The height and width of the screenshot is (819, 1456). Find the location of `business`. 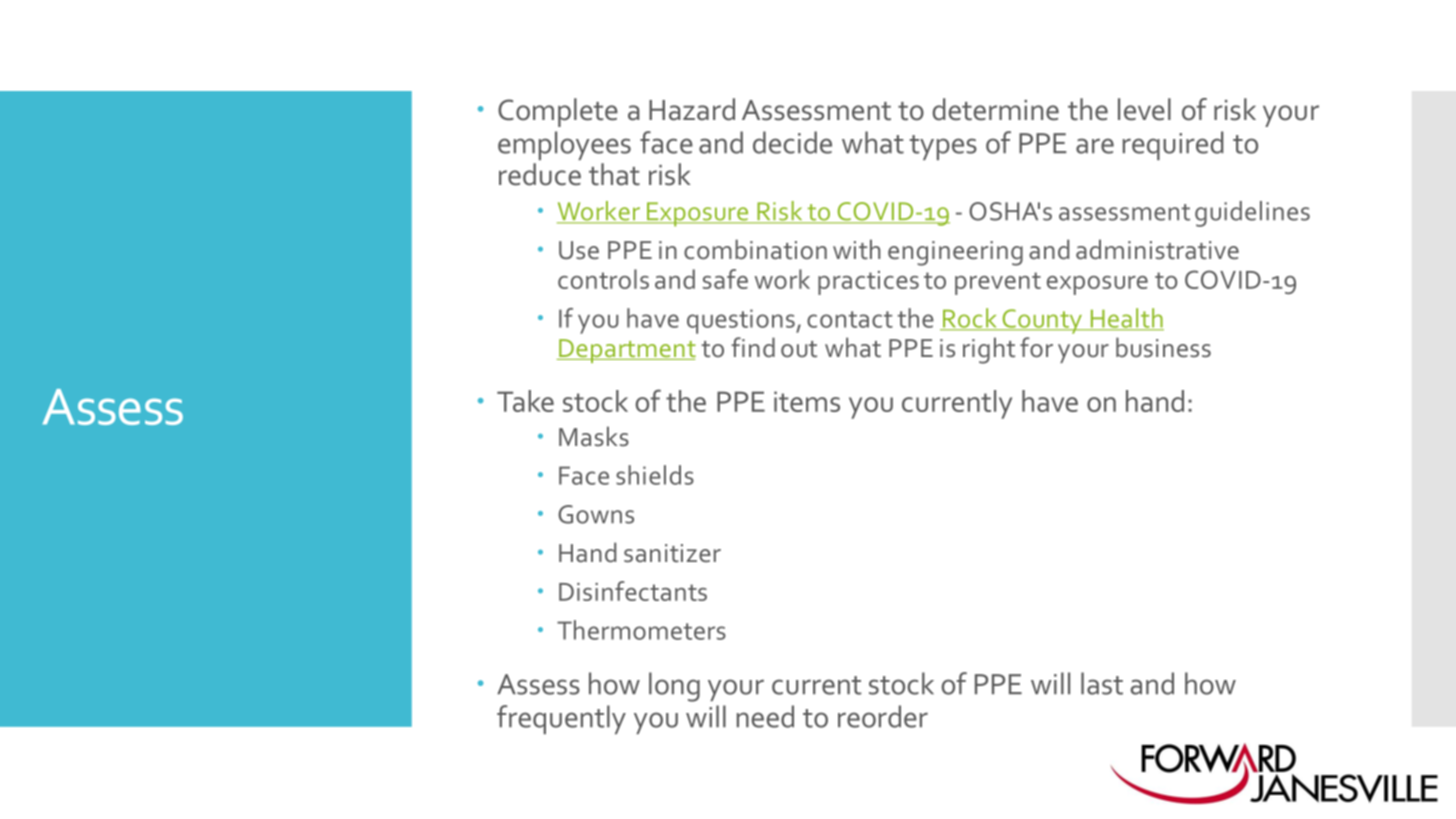

business is located at coordinates (1163, 347).
